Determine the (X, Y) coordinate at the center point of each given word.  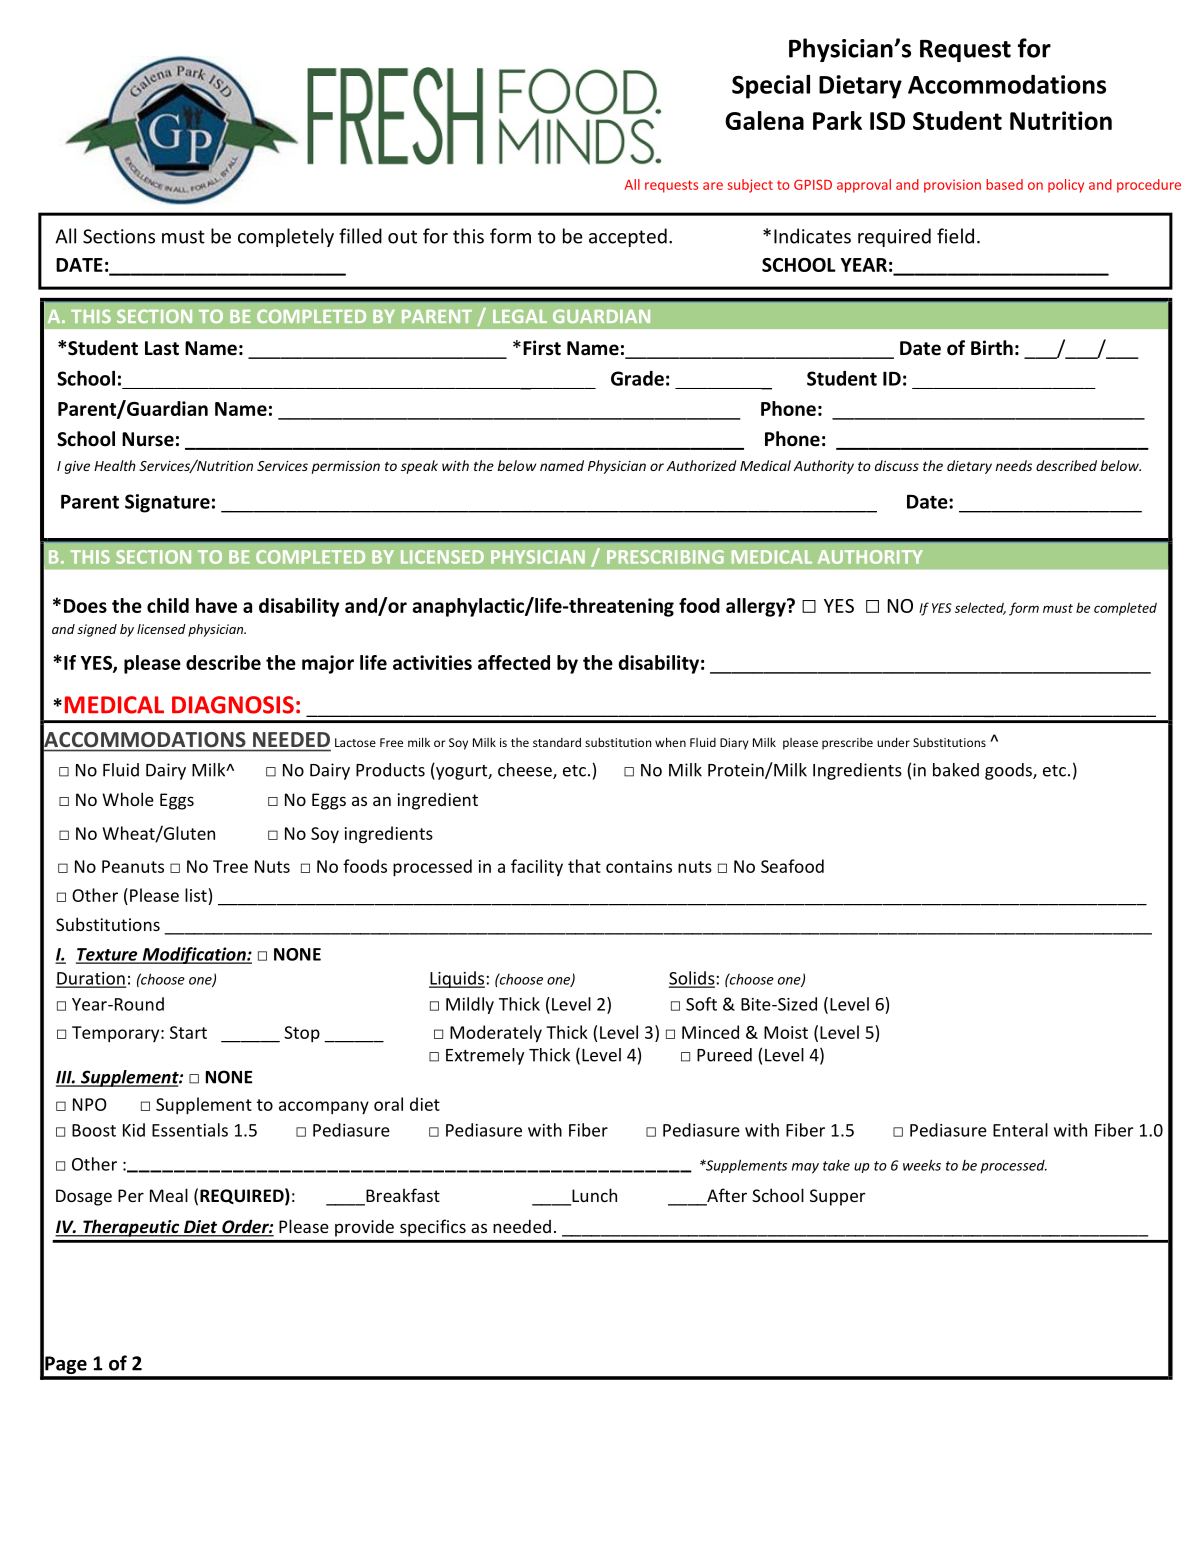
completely (286, 237)
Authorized (701, 465)
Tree (230, 866)
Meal (169, 1195)
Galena (764, 120)
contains (639, 866)
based (1004, 184)
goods (1009, 771)
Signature (167, 503)
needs (1014, 465)
